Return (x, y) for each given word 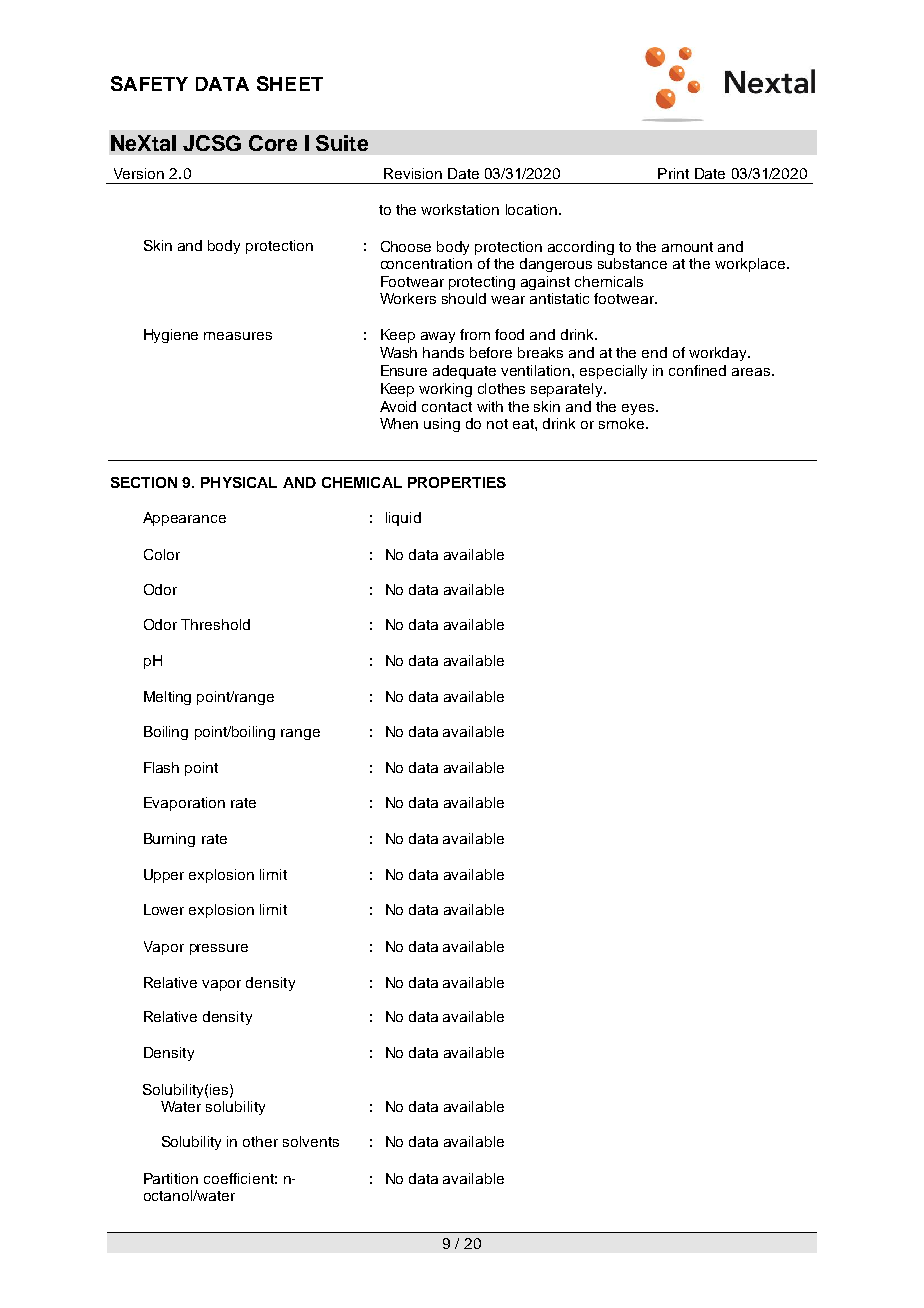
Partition (171, 1178)
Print (673, 173)
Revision (413, 173)
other (260, 1141)
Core (273, 143)
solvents (311, 1141)
